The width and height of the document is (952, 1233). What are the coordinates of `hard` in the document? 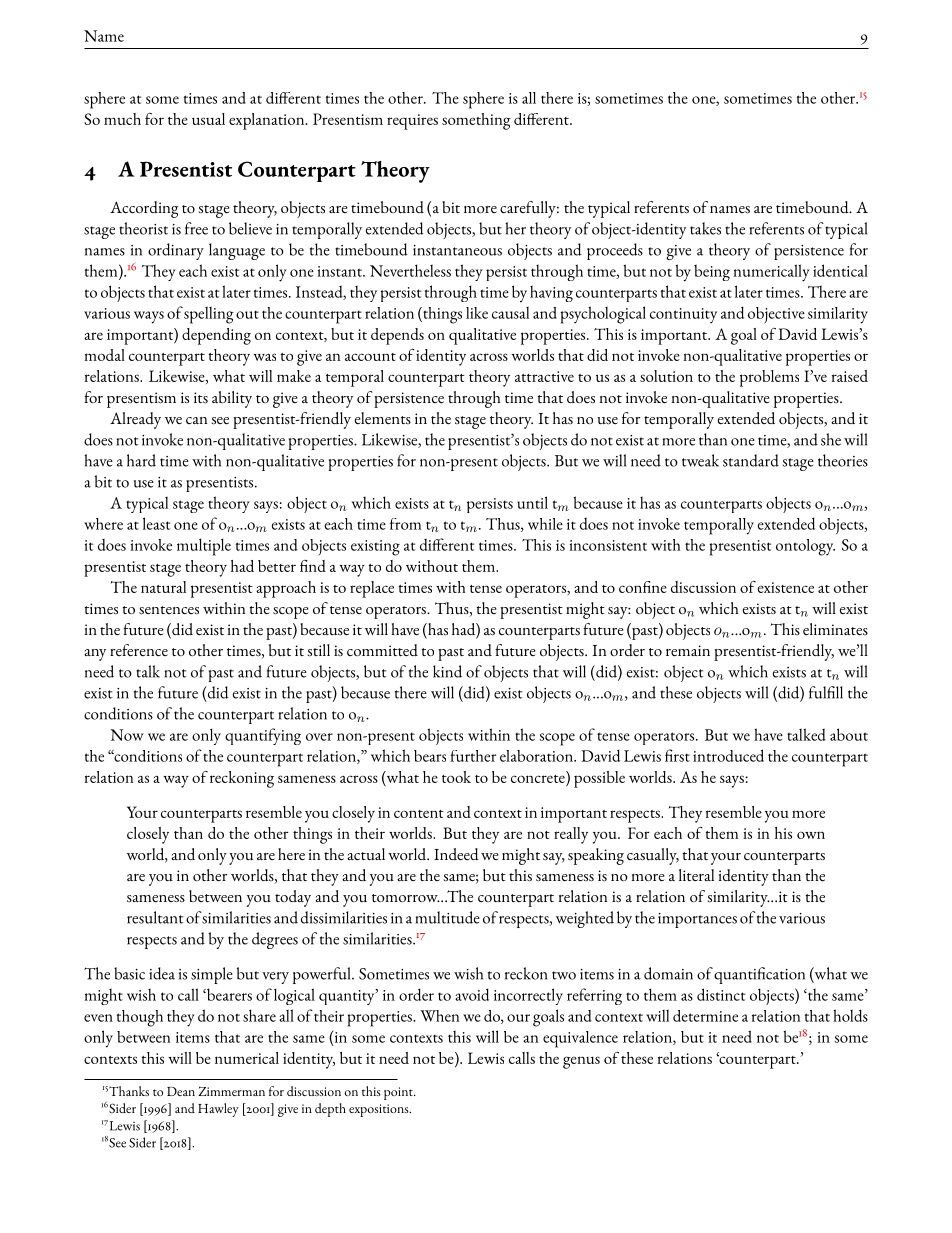 It's located at (141, 460).
